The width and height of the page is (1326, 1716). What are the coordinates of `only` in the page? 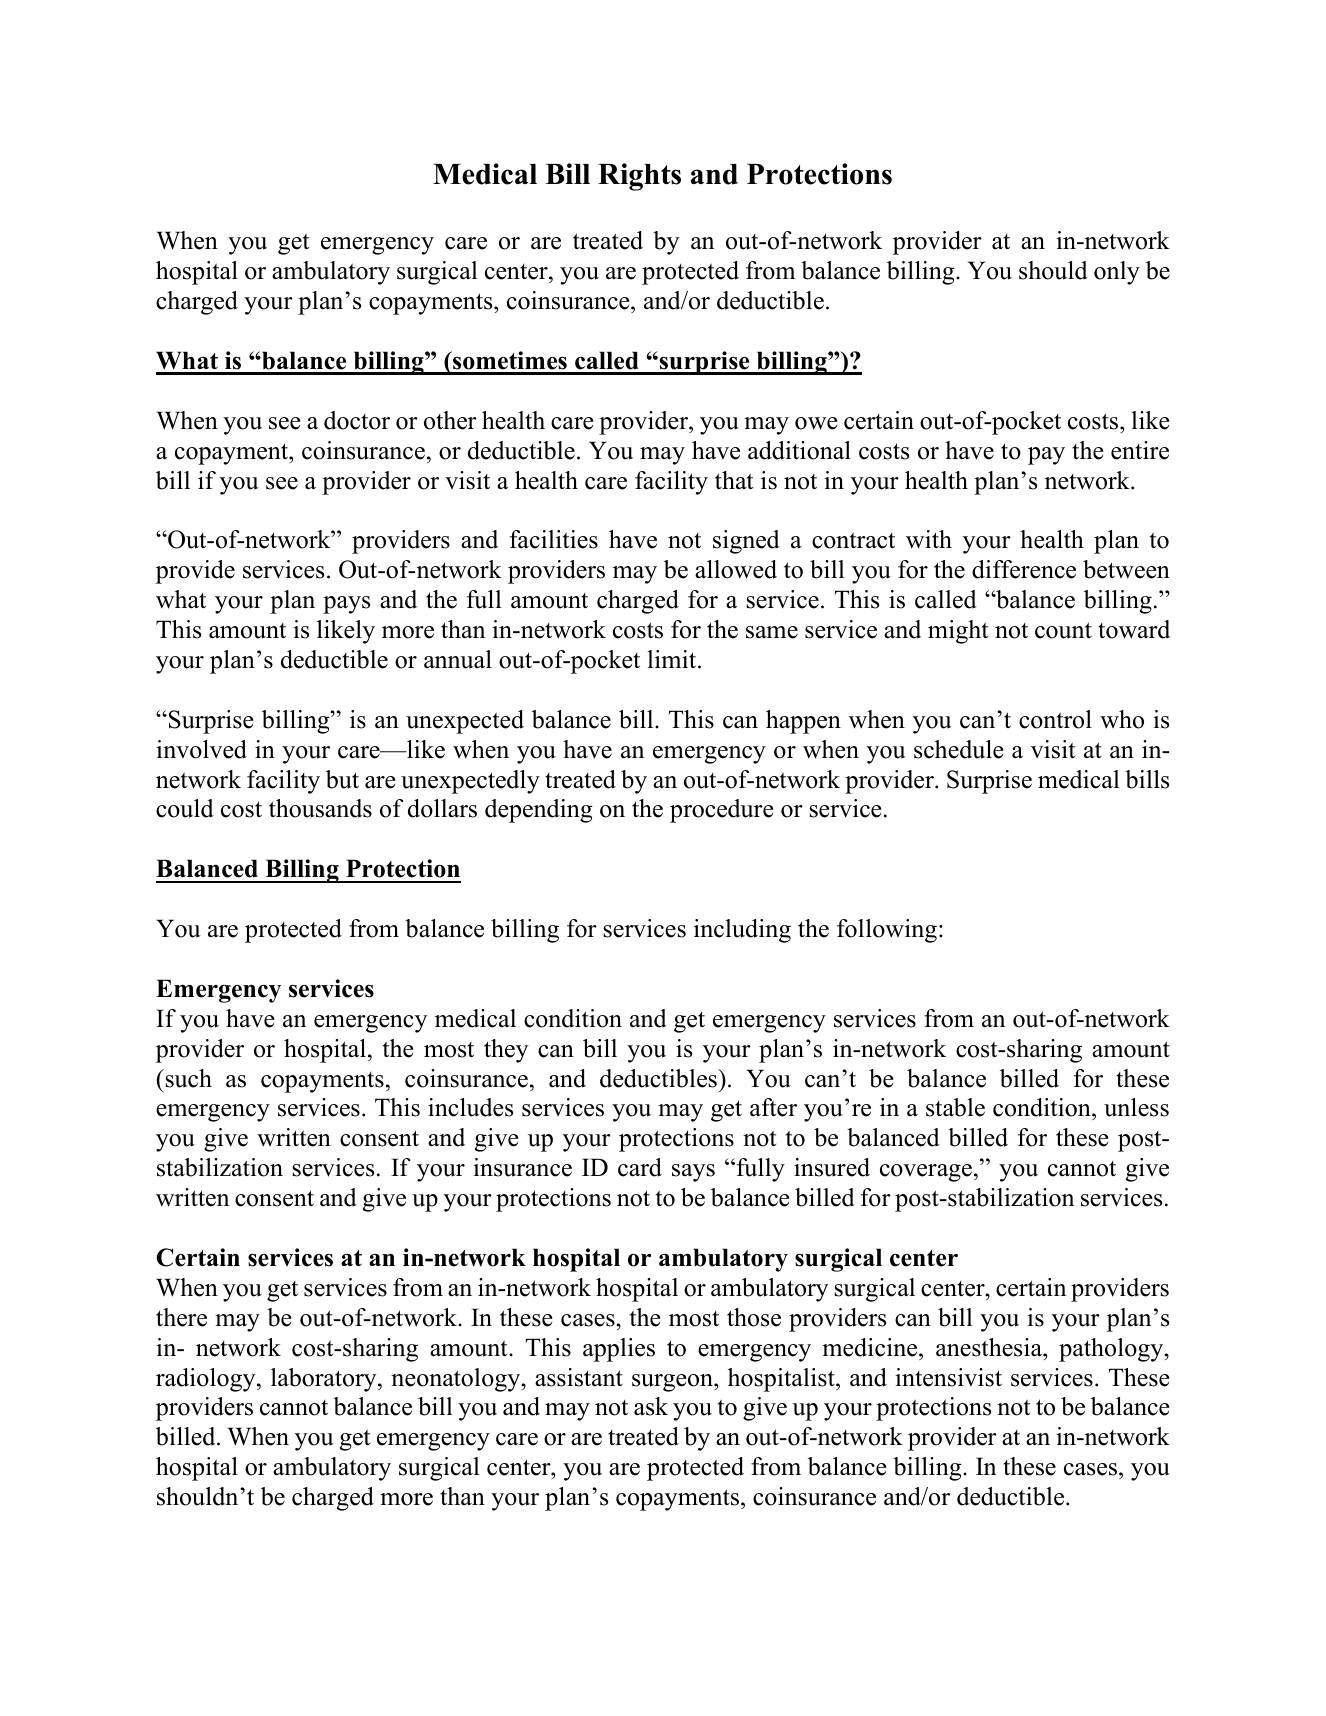 It's located at (1117, 273).
